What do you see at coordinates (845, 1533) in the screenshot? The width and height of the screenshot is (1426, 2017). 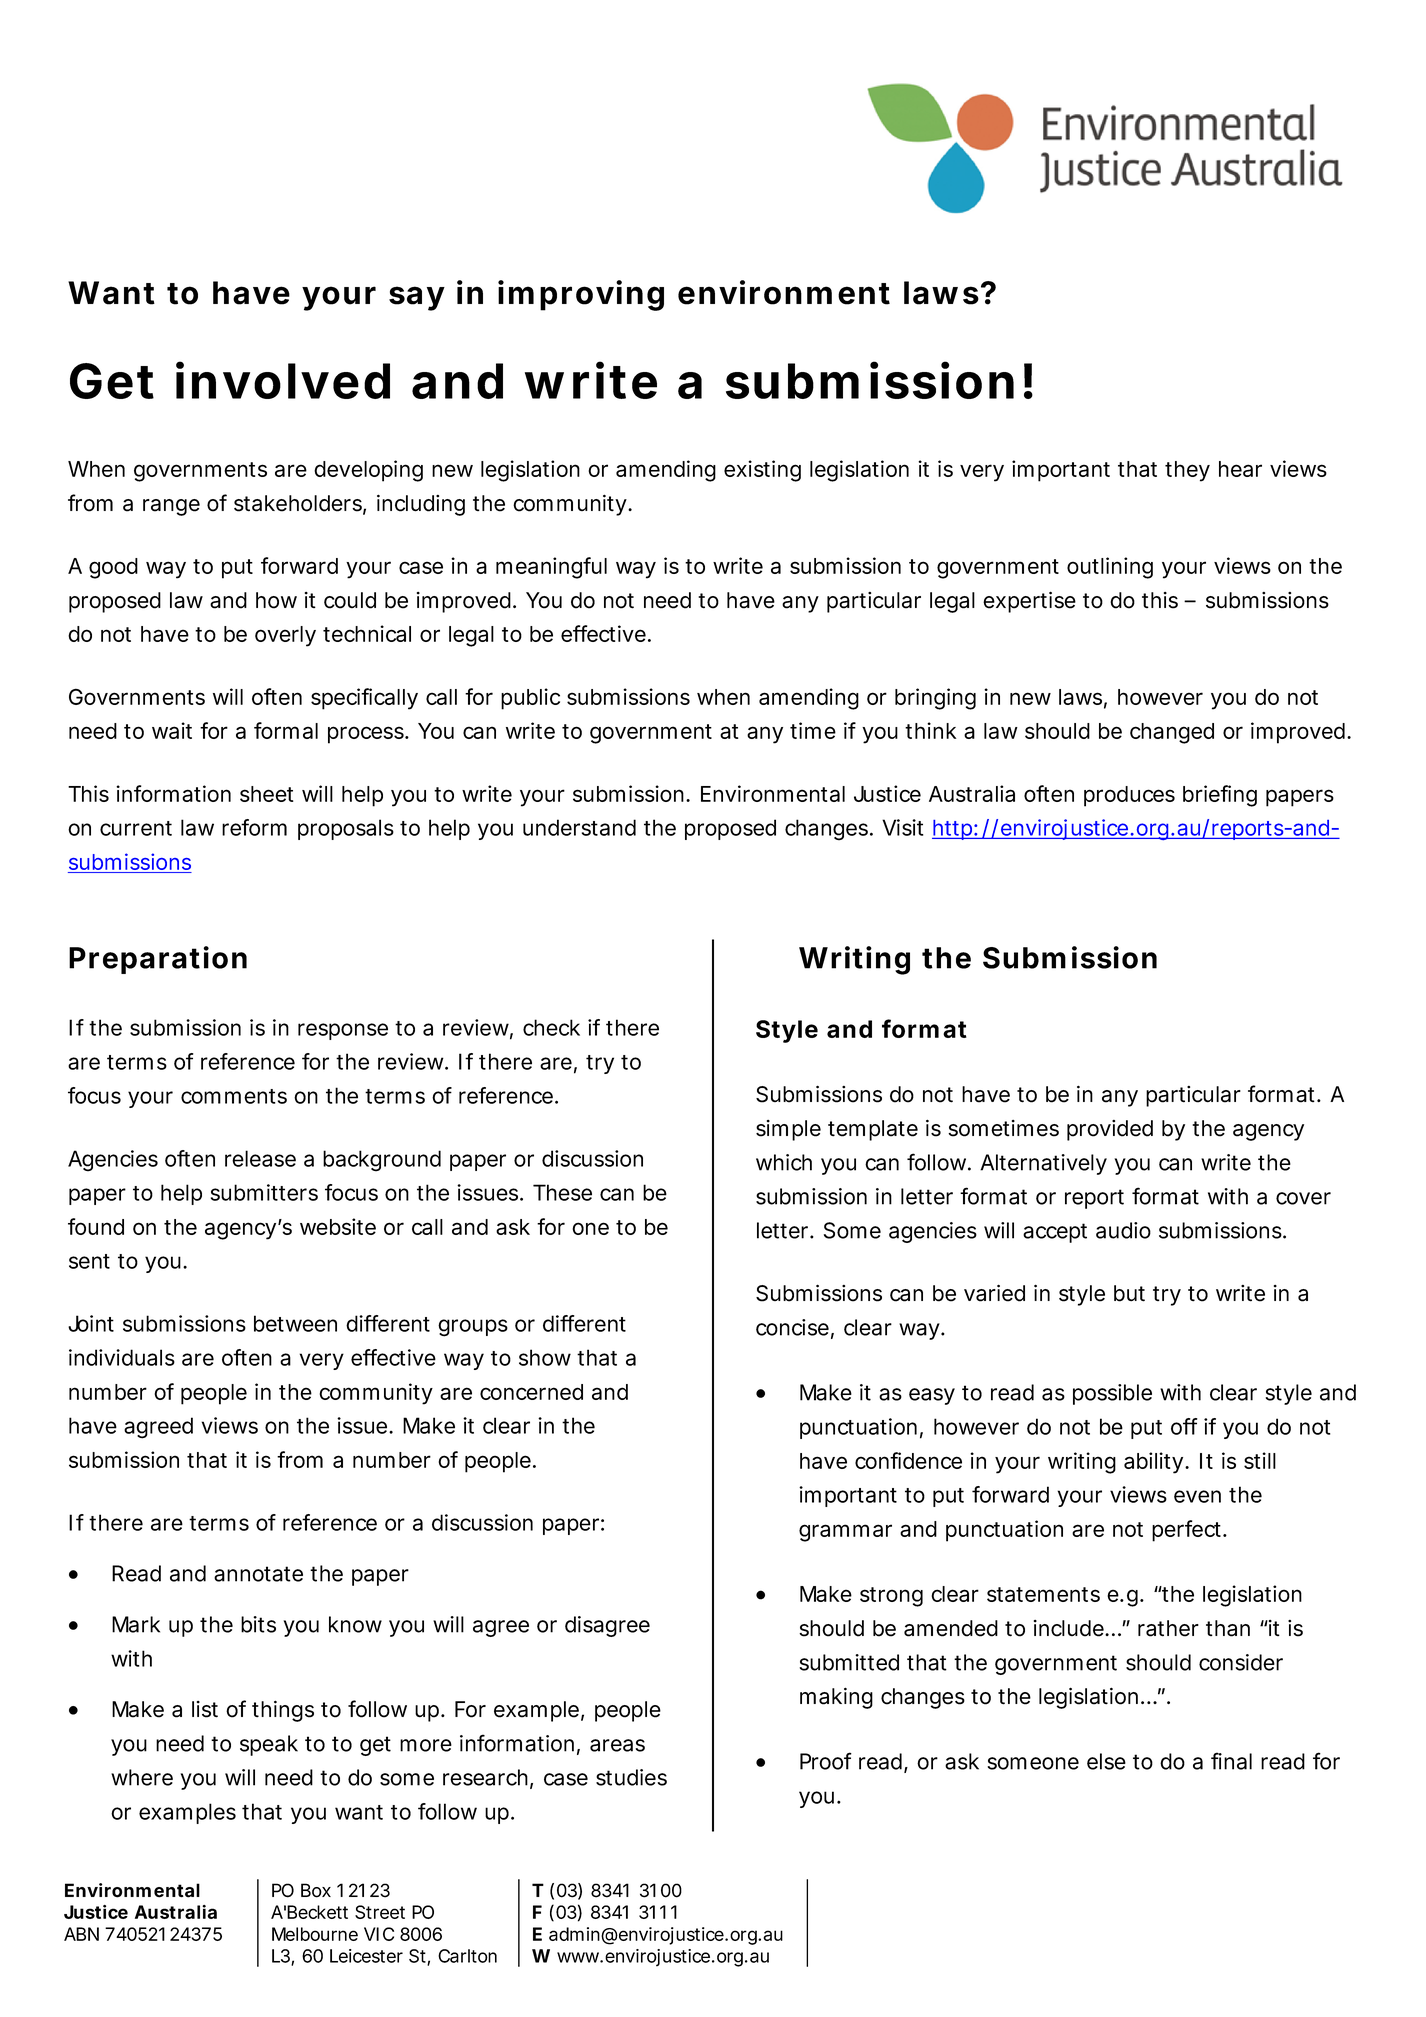 I see `grammar` at bounding box center [845, 1533].
